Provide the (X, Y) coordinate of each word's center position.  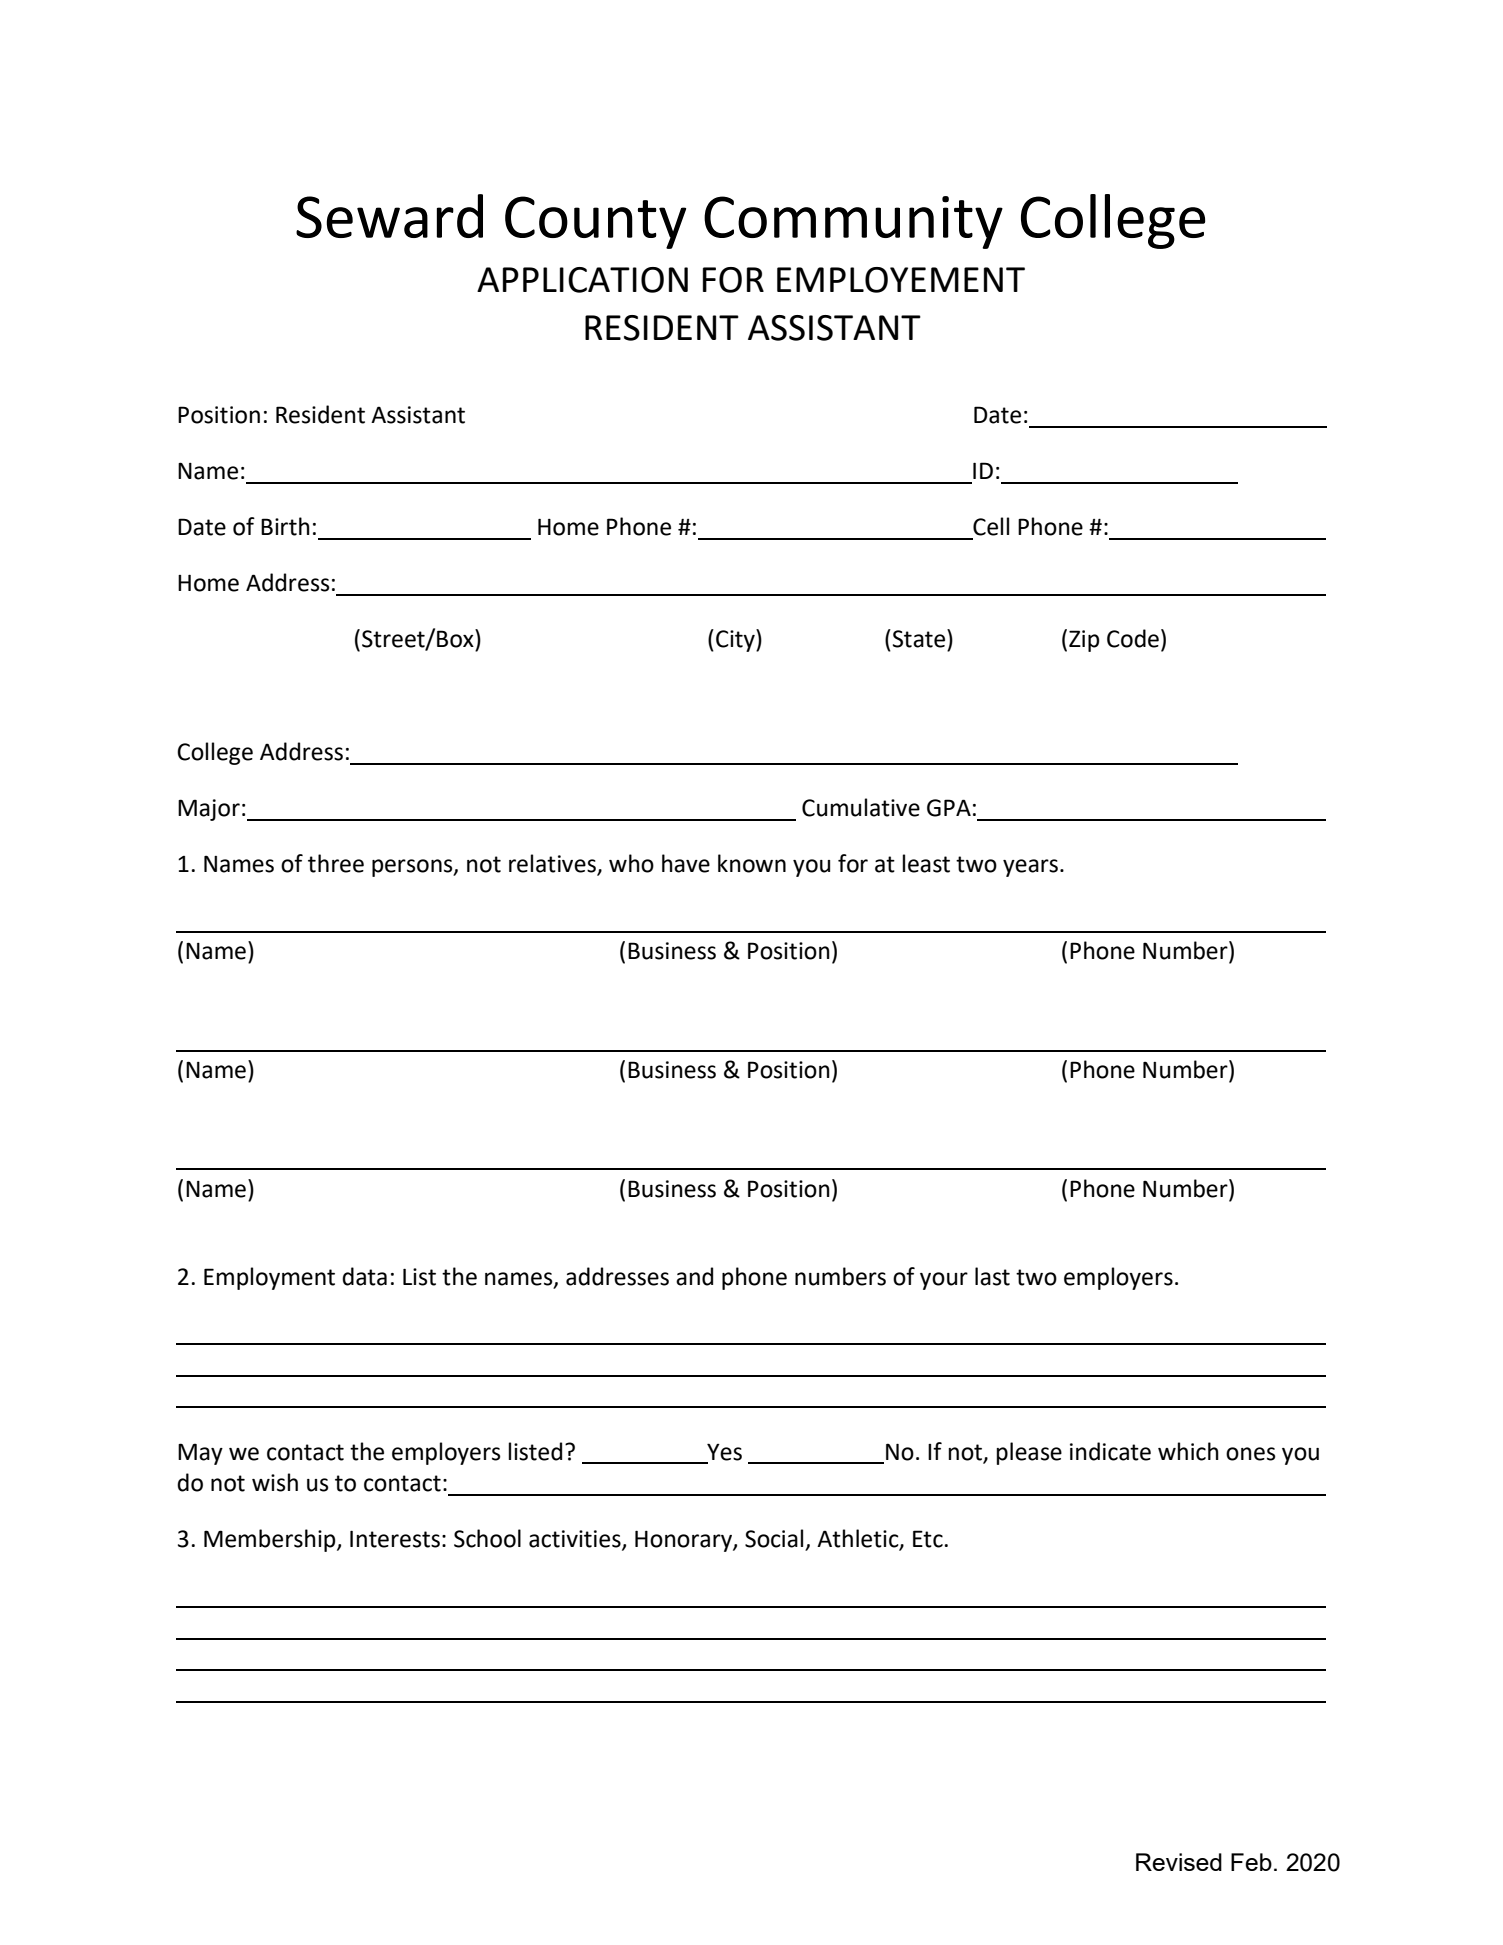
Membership (271, 1540)
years (1030, 868)
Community (853, 222)
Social (775, 1539)
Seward (389, 216)
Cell (991, 526)
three (336, 863)
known (752, 863)
